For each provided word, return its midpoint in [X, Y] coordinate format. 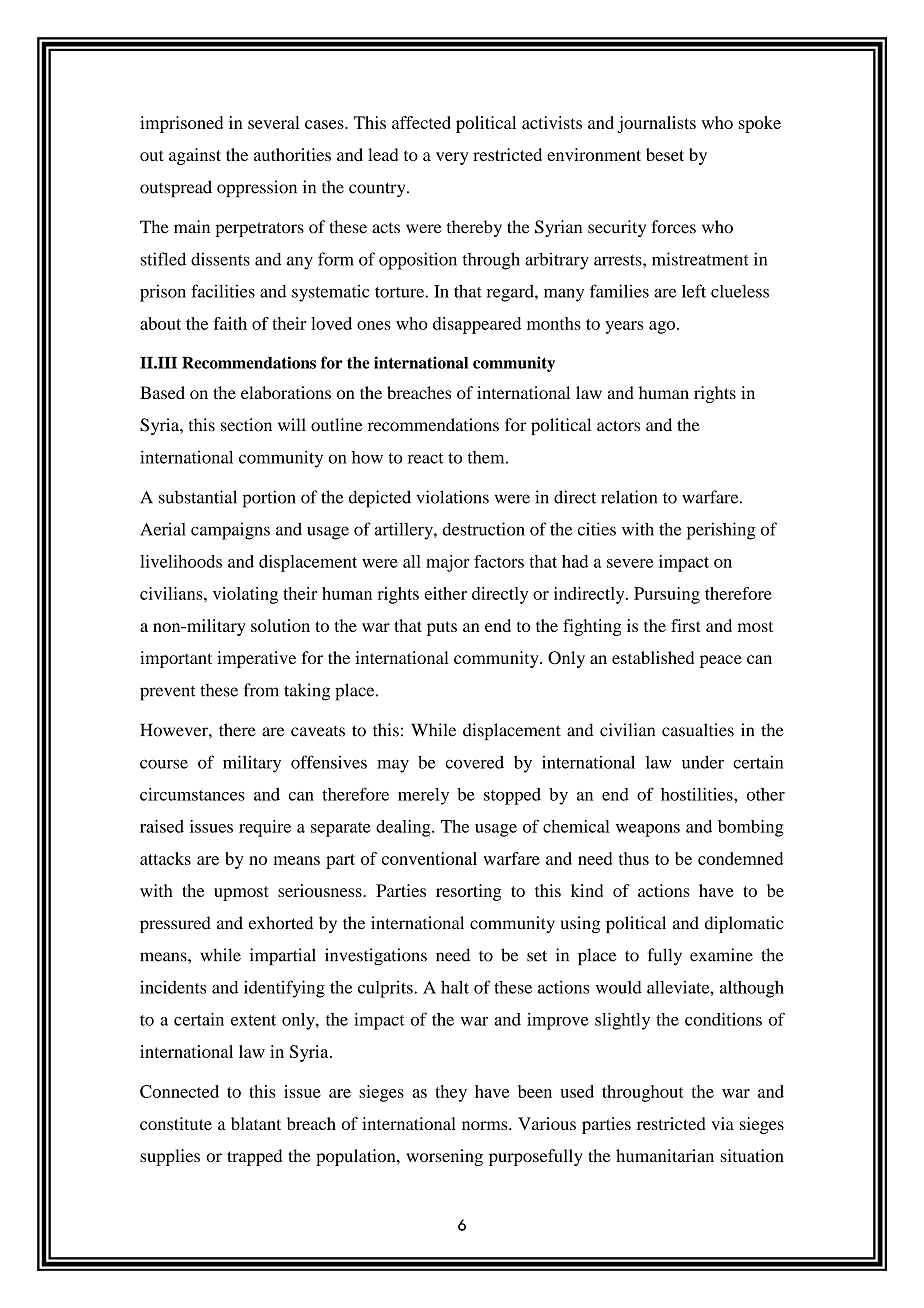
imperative [256, 659]
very [452, 158]
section [246, 425]
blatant [256, 1123]
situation [752, 1155]
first [686, 625]
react [426, 458]
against [195, 156]
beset [665, 154]
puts [442, 628]
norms [486, 1125]
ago [662, 327]
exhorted [281, 923]
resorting [469, 892]
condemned [740, 858]
